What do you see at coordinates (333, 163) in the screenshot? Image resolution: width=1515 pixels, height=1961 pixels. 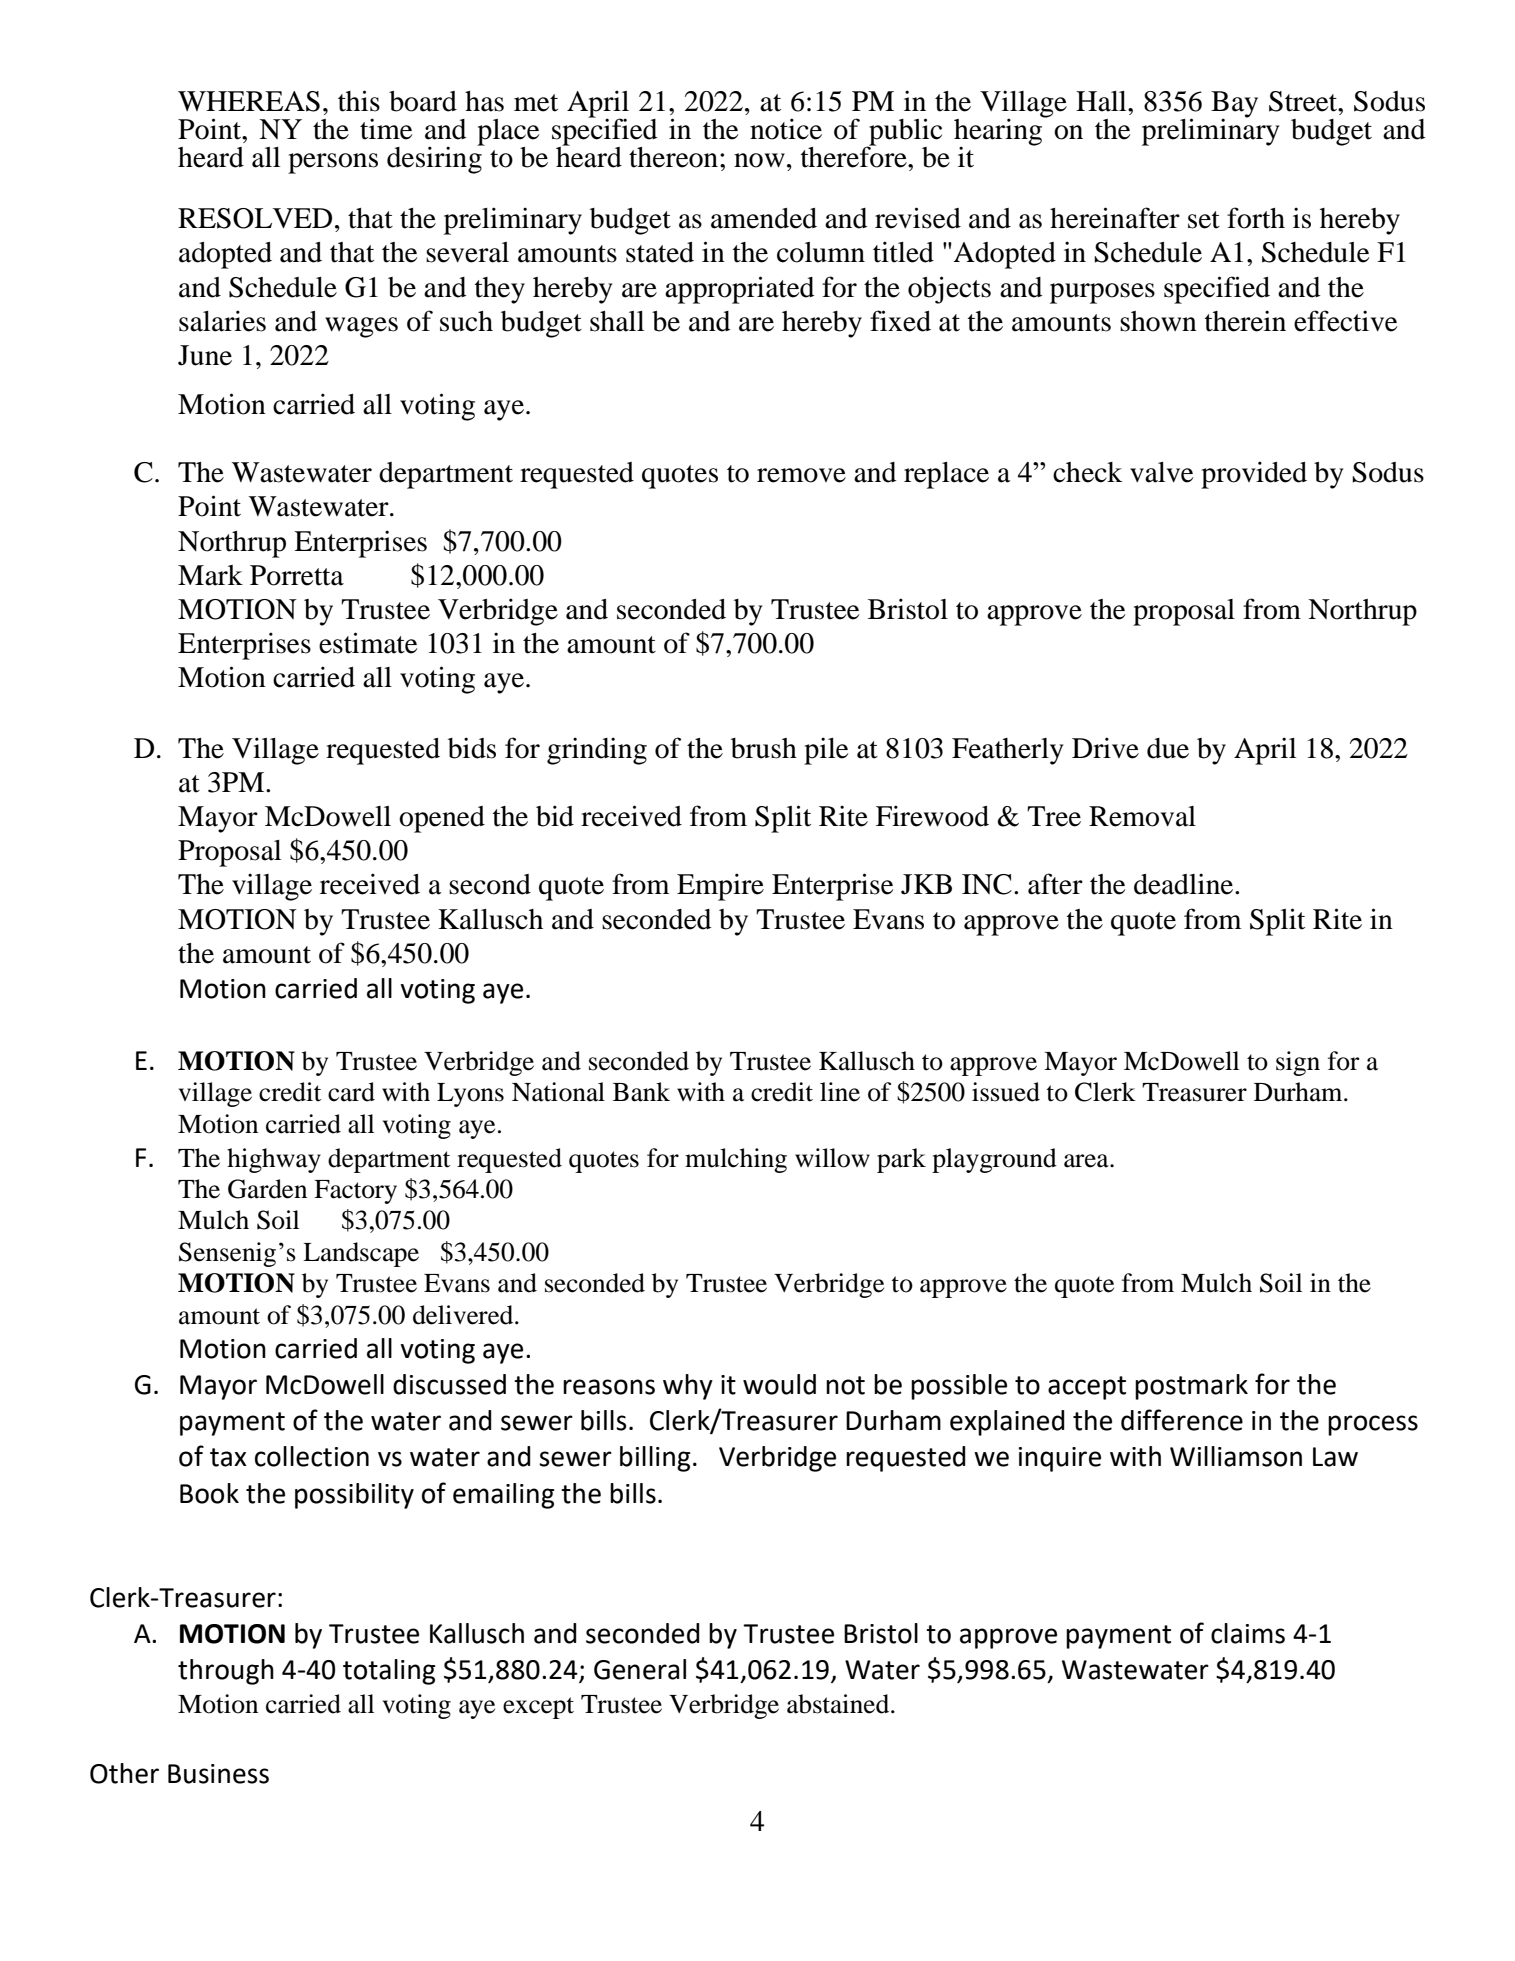 I see `persons` at bounding box center [333, 163].
